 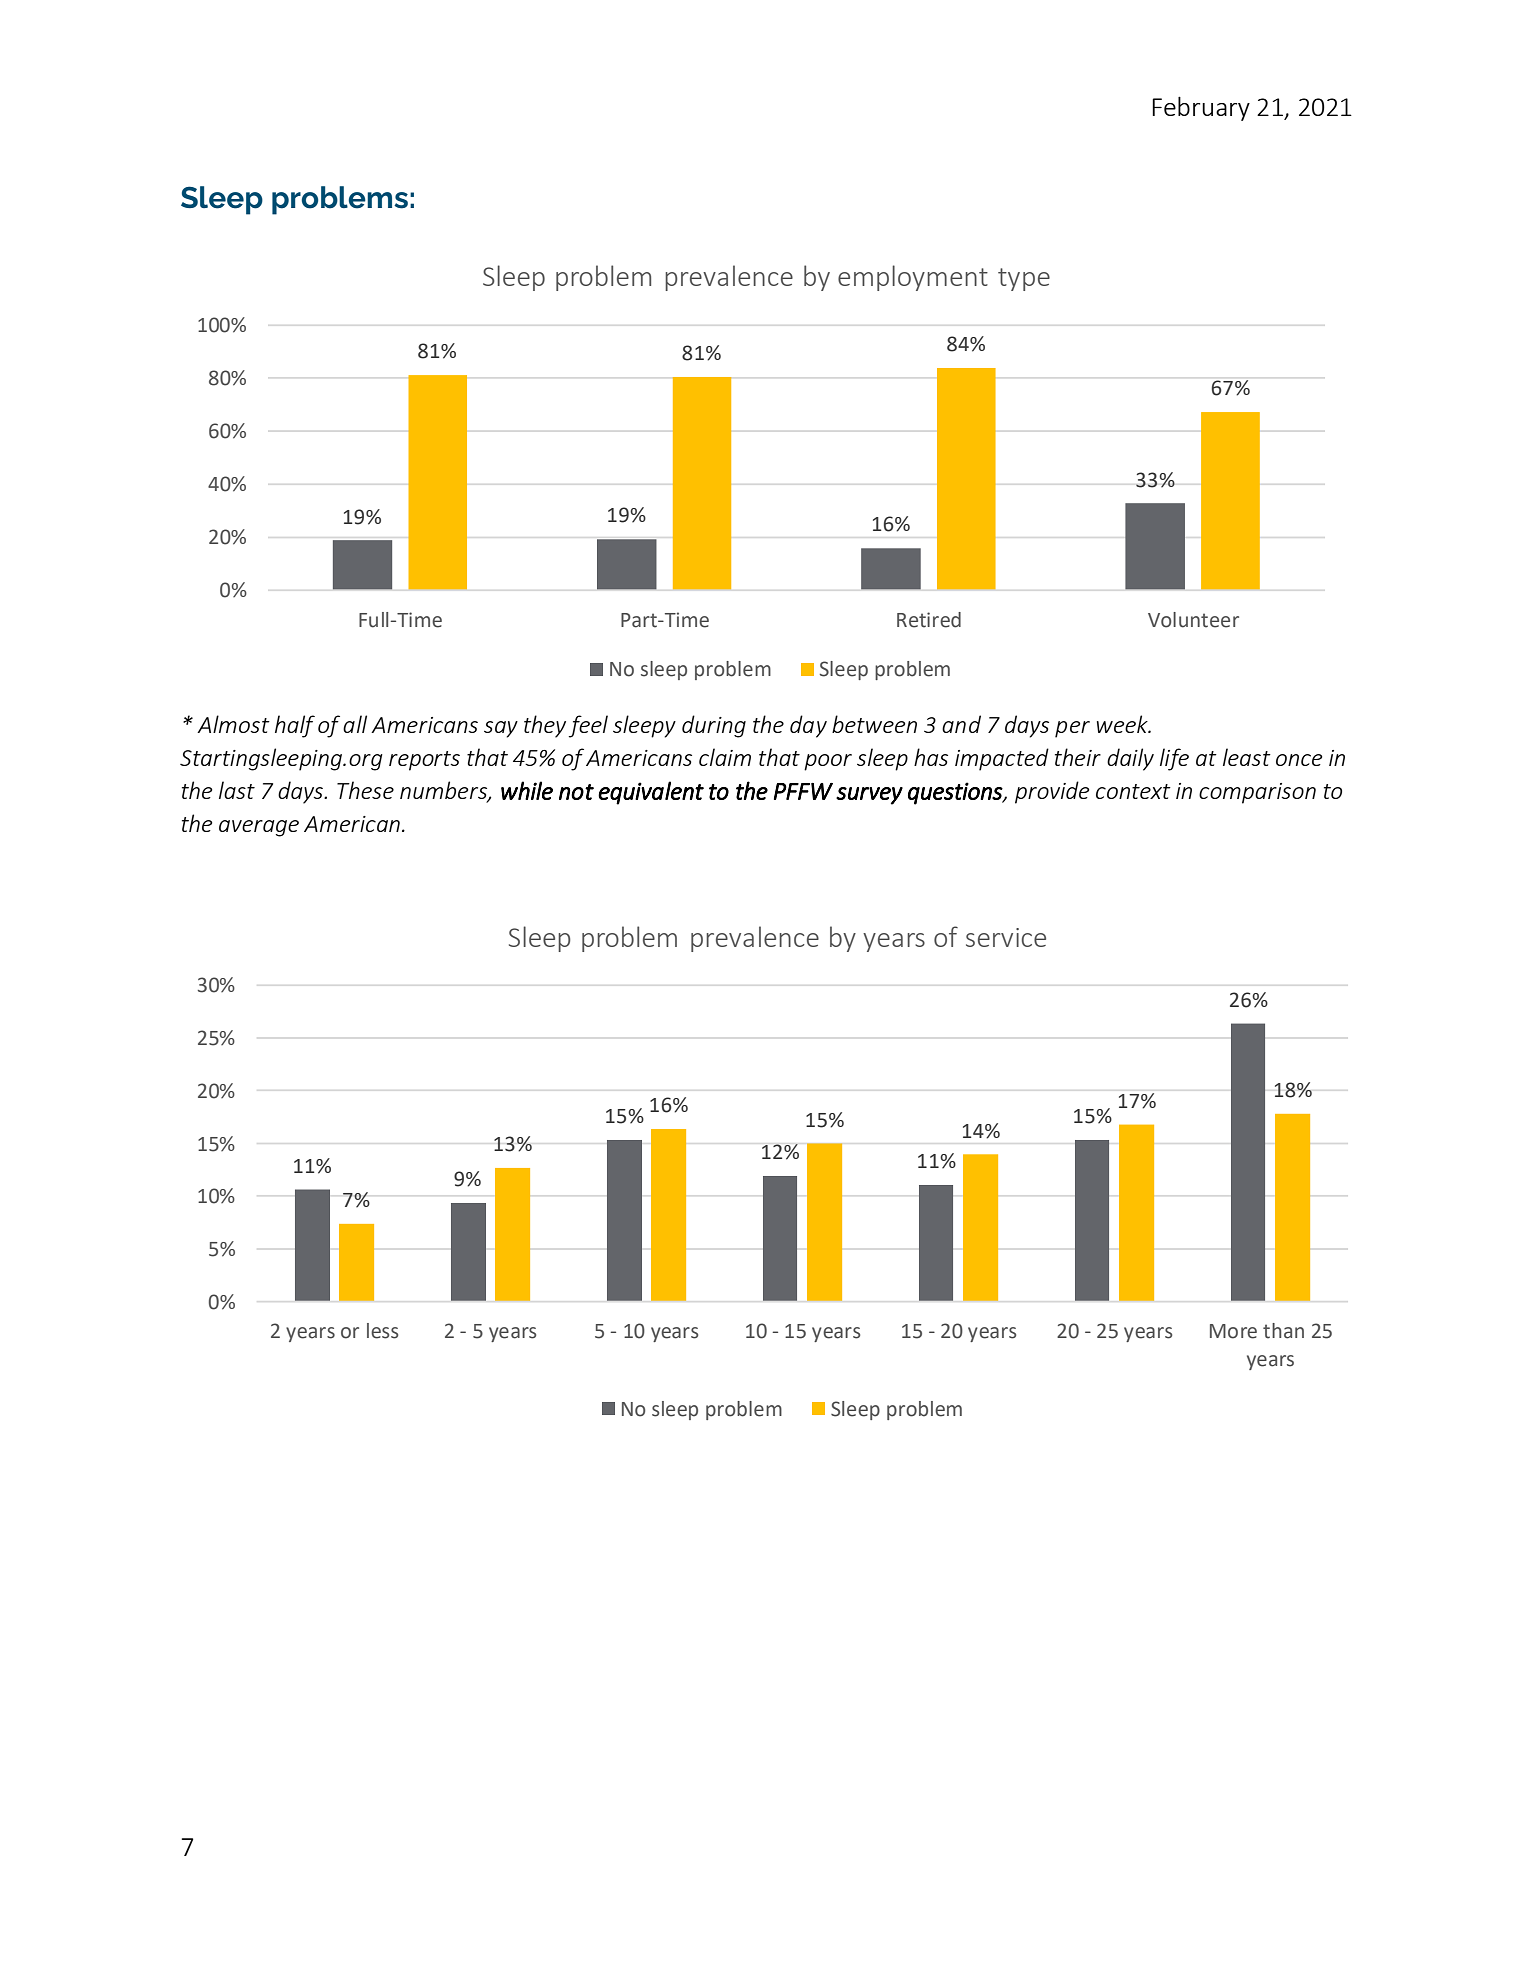 I want to click on employment, so click(x=913, y=278).
